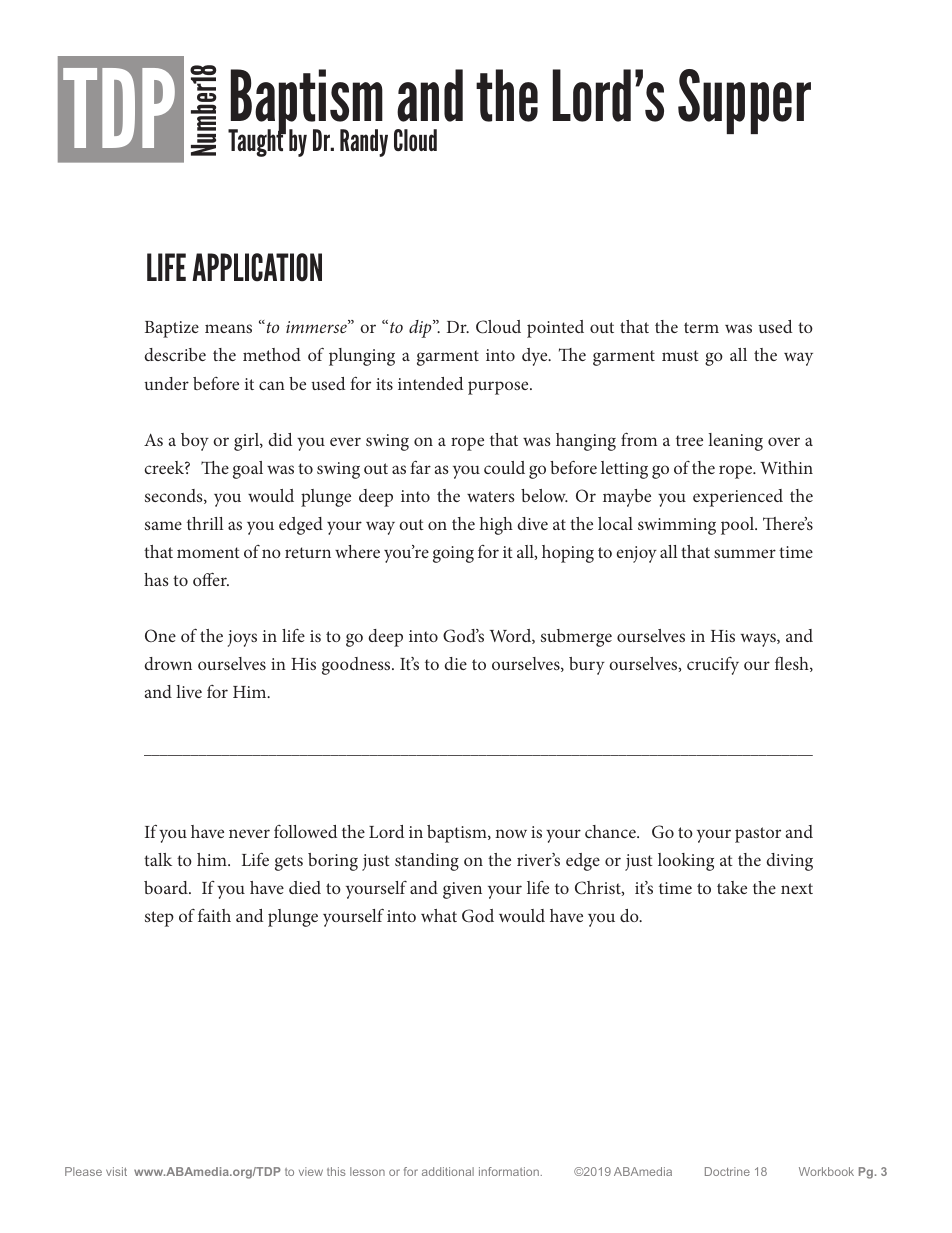 The image size is (952, 1233). Describe the element at coordinates (744, 101) in the screenshot. I see `Supper` at that location.
